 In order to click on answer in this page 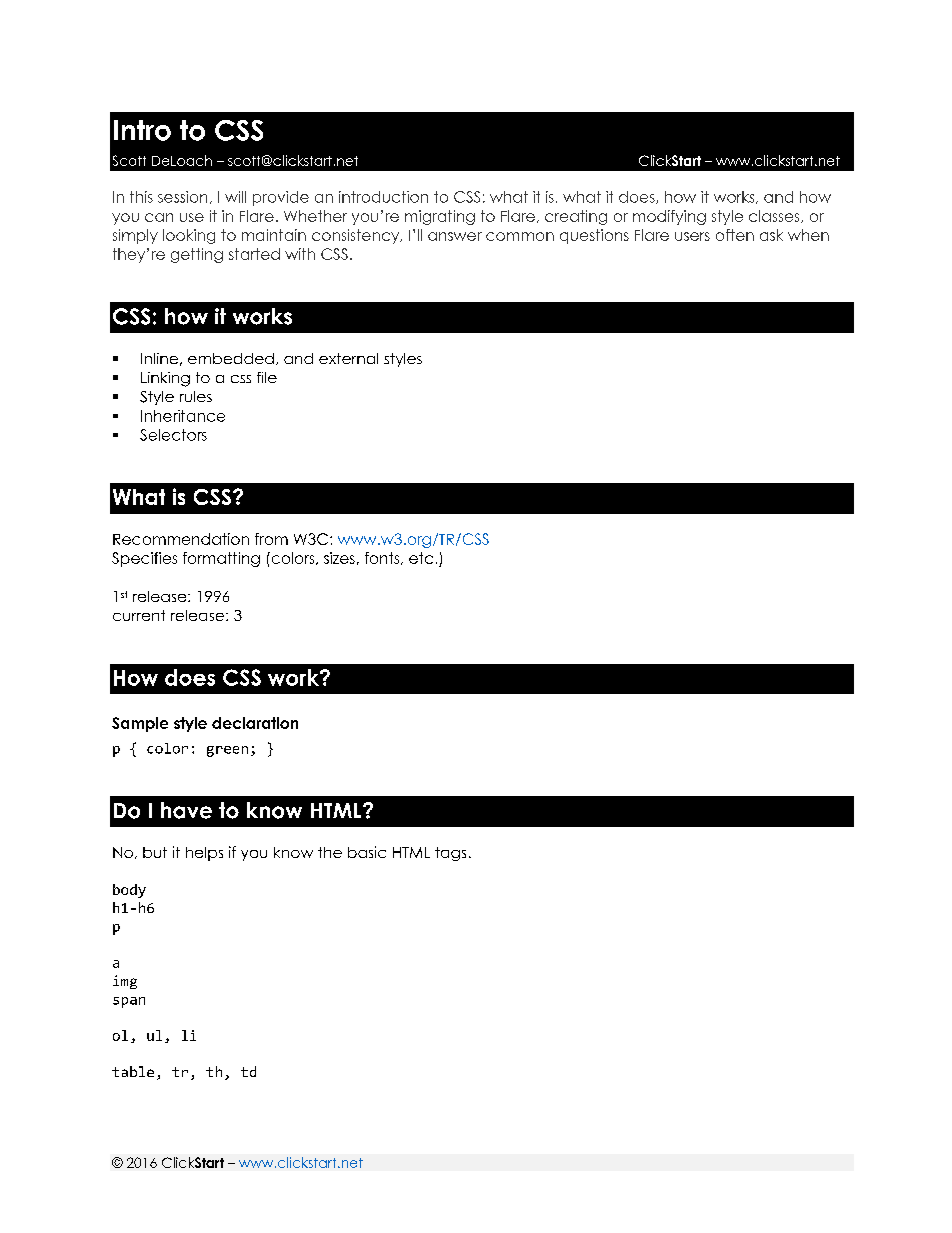, I will do `click(455, 236)`.
